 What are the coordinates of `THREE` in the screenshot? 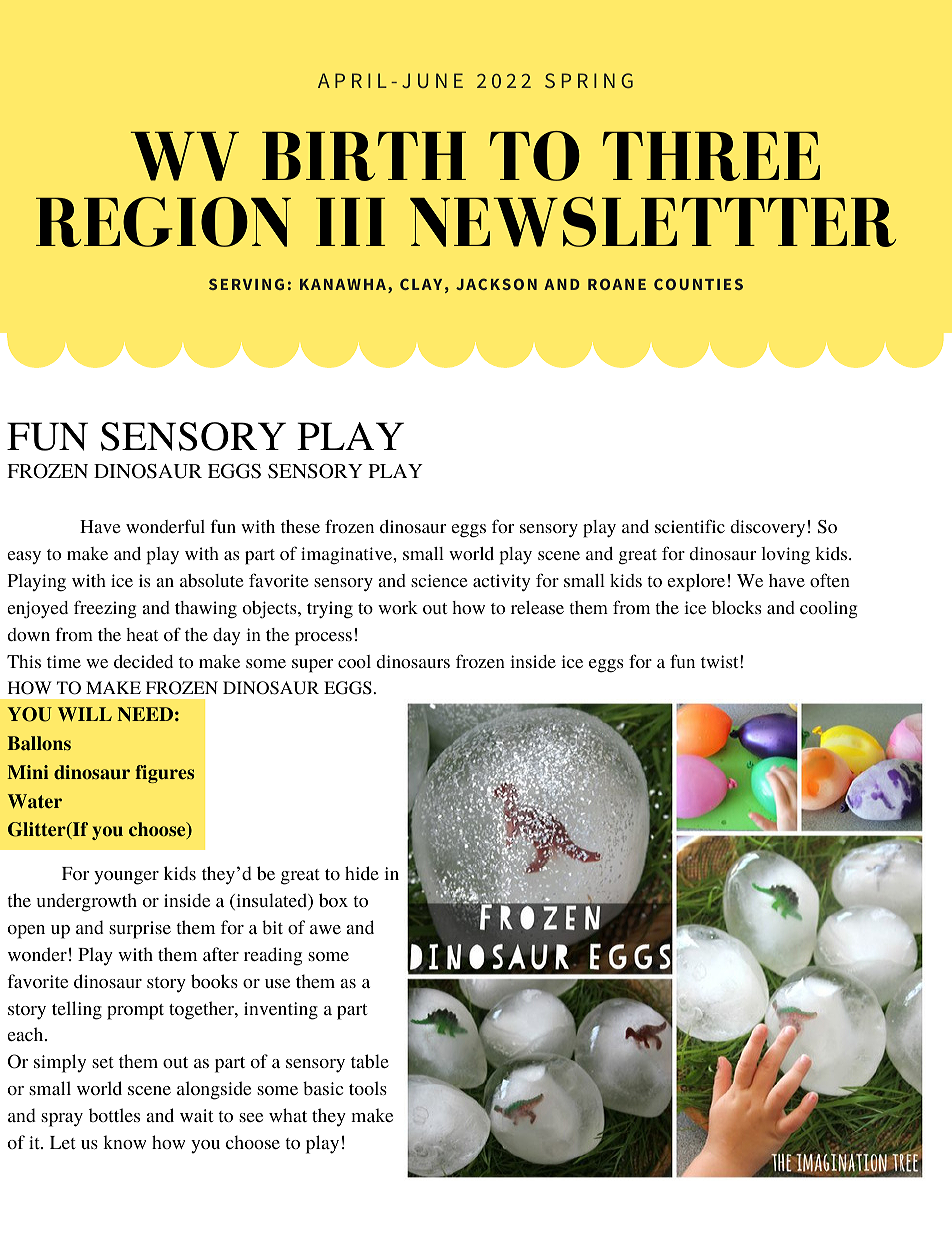 It's located at (711, 156).
